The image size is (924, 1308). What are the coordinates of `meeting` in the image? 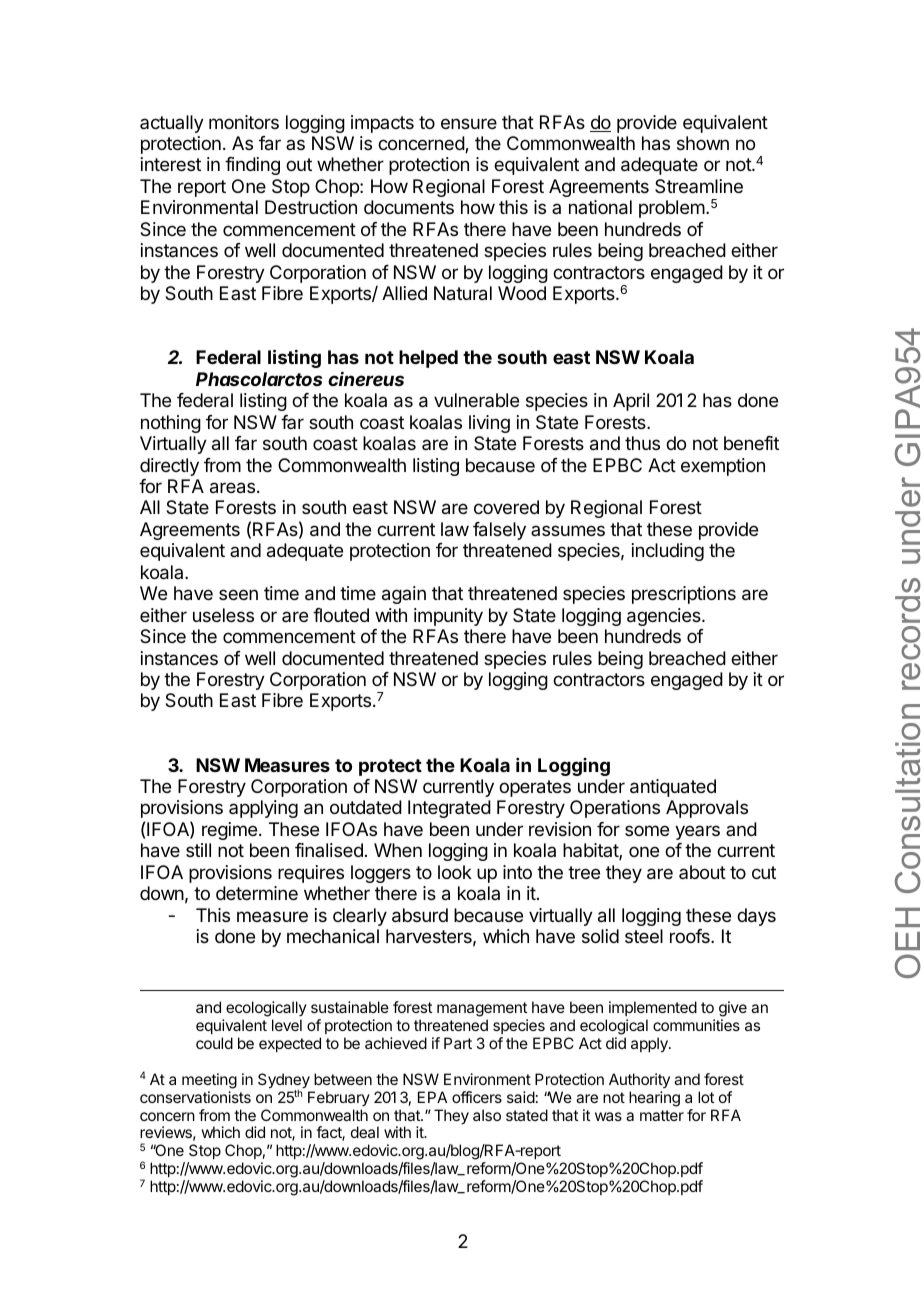 It's located at (209, 1081).
